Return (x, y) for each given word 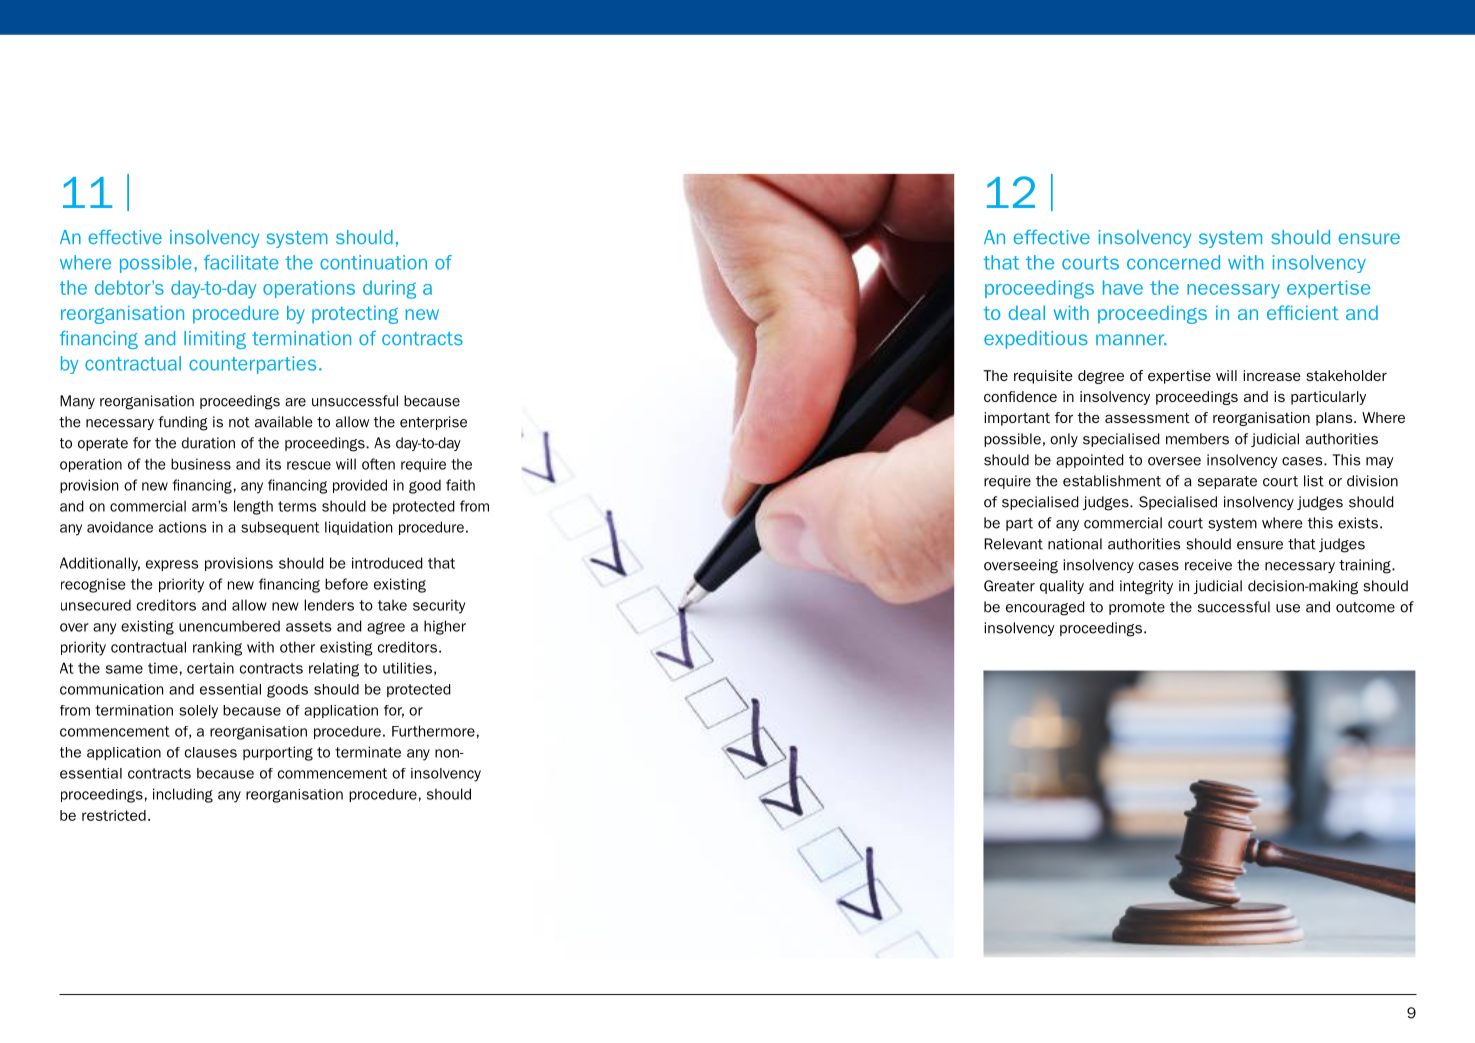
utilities (407, 668)
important (1017, 419)
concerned (1173, 262)
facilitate (241, 262)
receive (1208, 565)
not (239, 422)
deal (1026, 312)
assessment (1147, 418)
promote (1137, 608)
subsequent (280, 528)
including (183, 795)
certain (210, 668)
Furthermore (433, 731)
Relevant (1013, 544)
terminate (368, 752)
